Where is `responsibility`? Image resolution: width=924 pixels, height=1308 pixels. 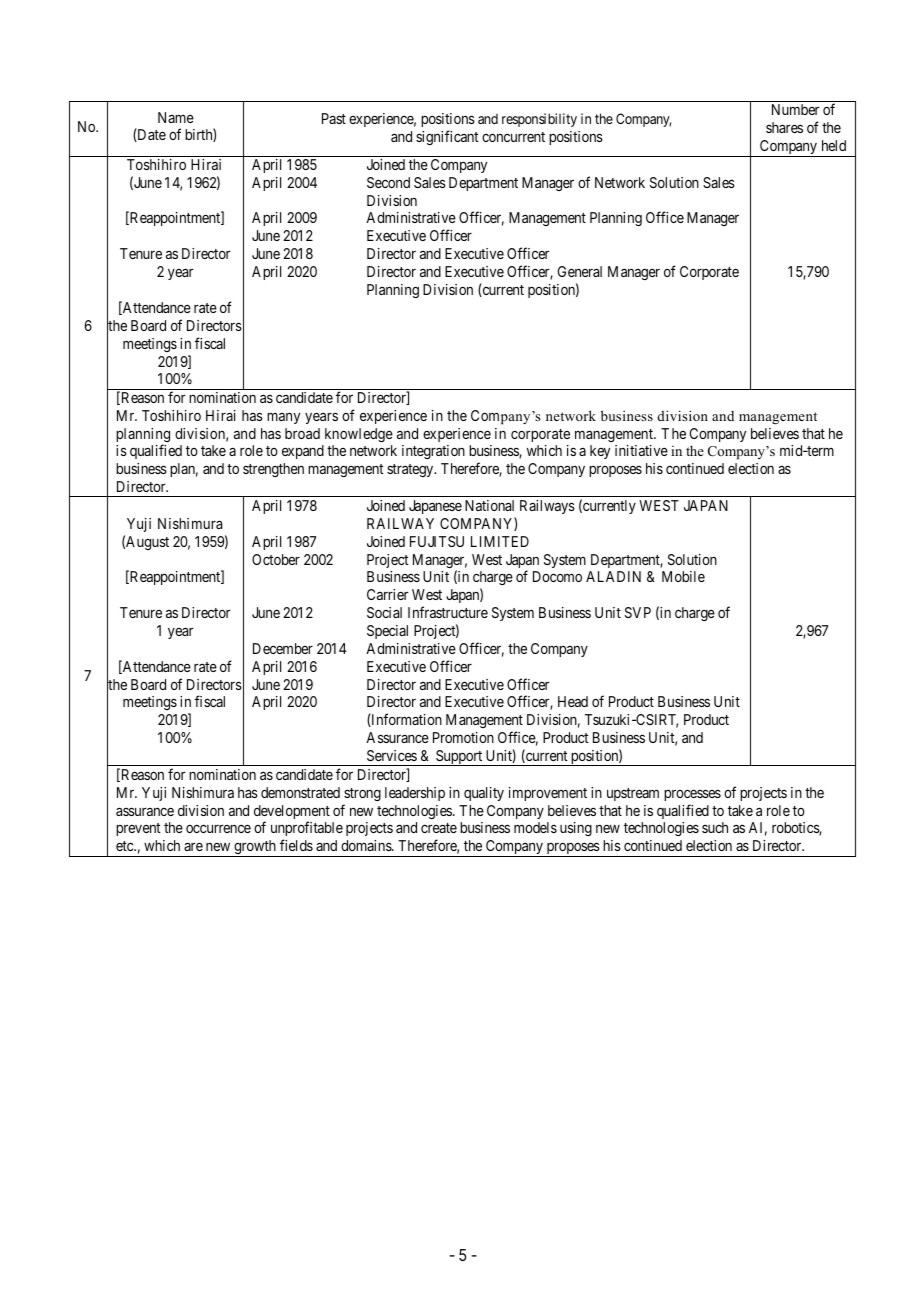
responsibility is located at coordinates (539, 120).
